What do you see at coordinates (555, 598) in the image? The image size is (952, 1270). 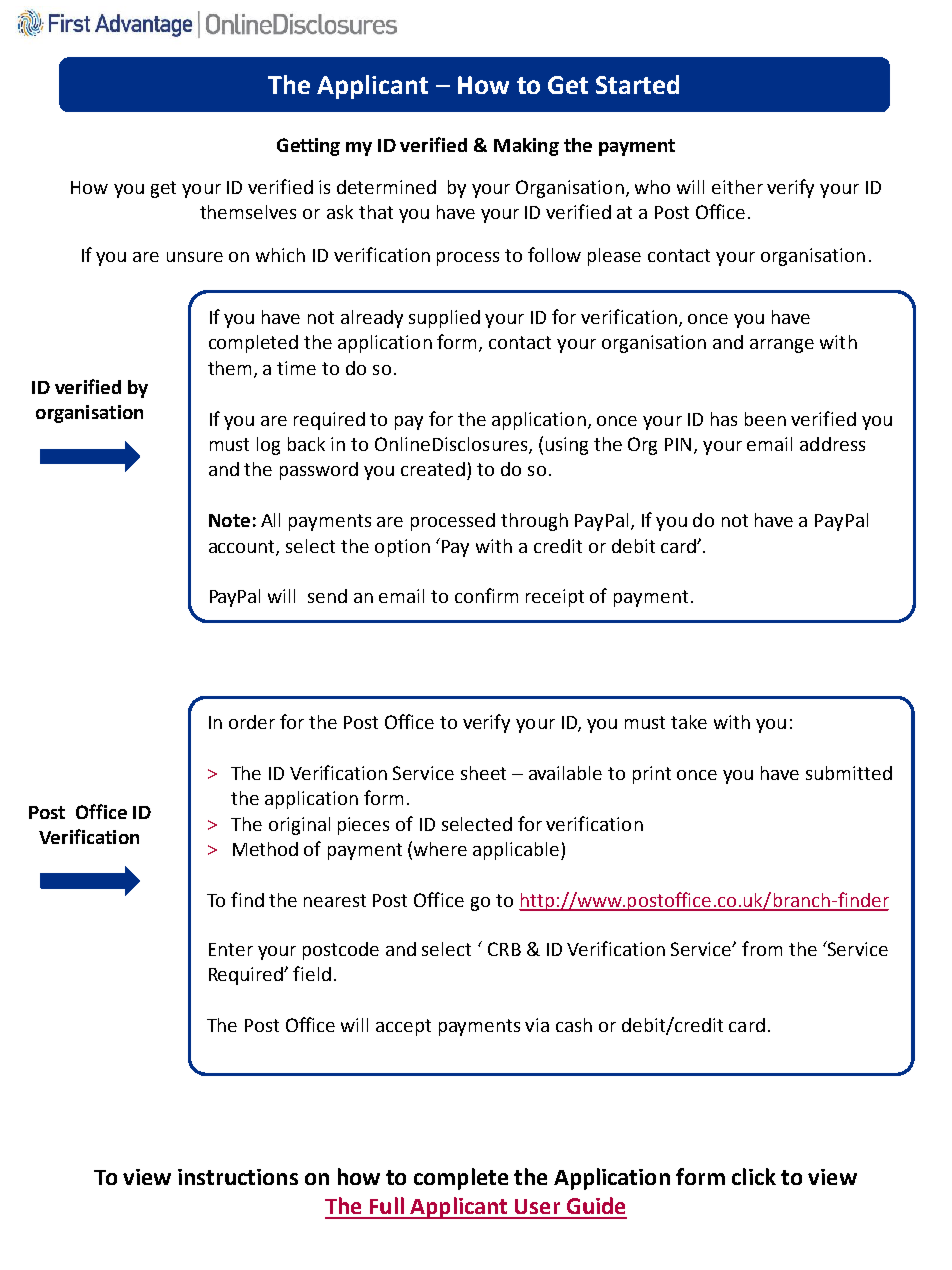 I see `receipt` at bounding box center [555, 598].
